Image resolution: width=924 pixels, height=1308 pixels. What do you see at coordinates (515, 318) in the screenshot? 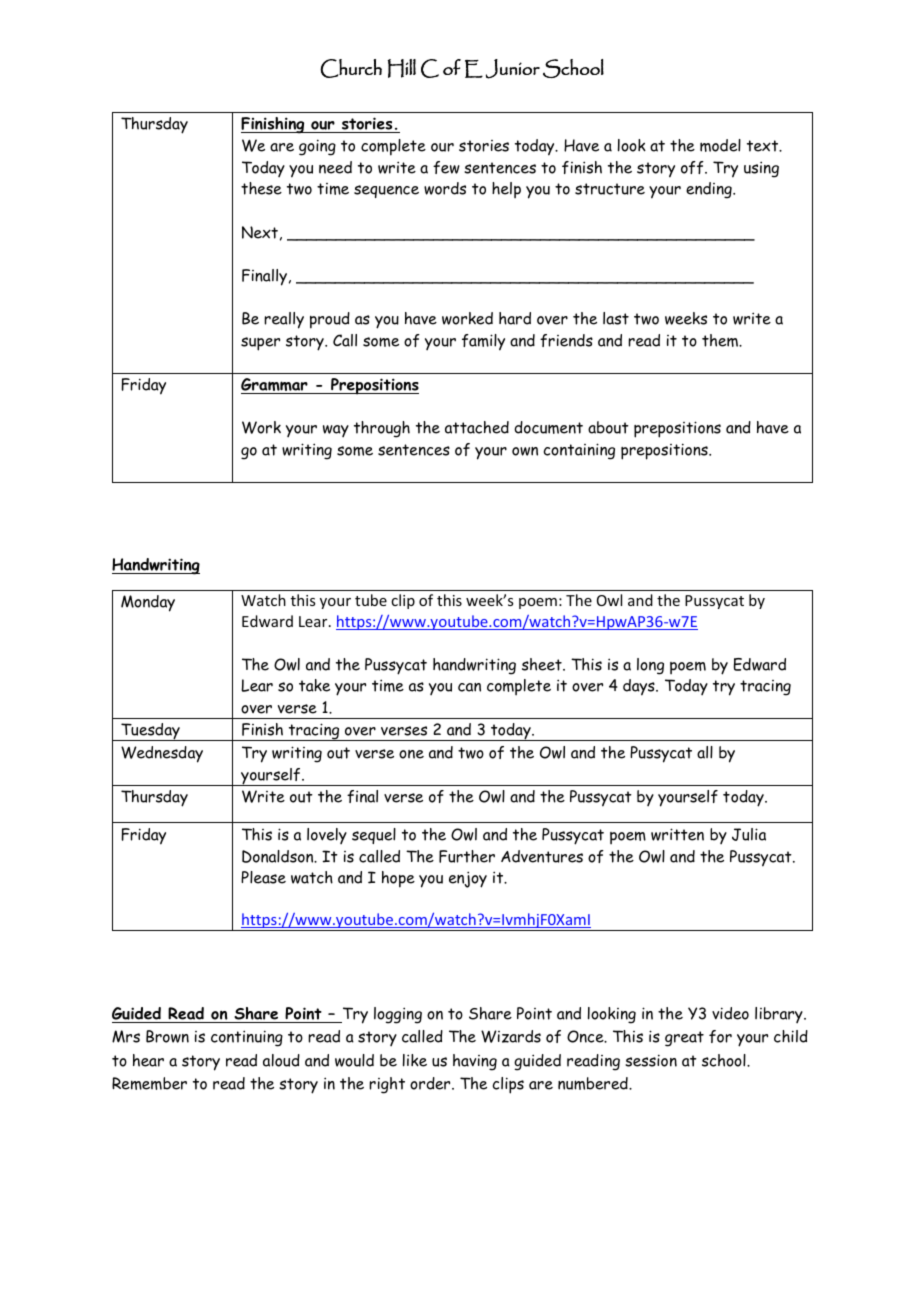
I see `hard` at bounding box center [515, 318].
